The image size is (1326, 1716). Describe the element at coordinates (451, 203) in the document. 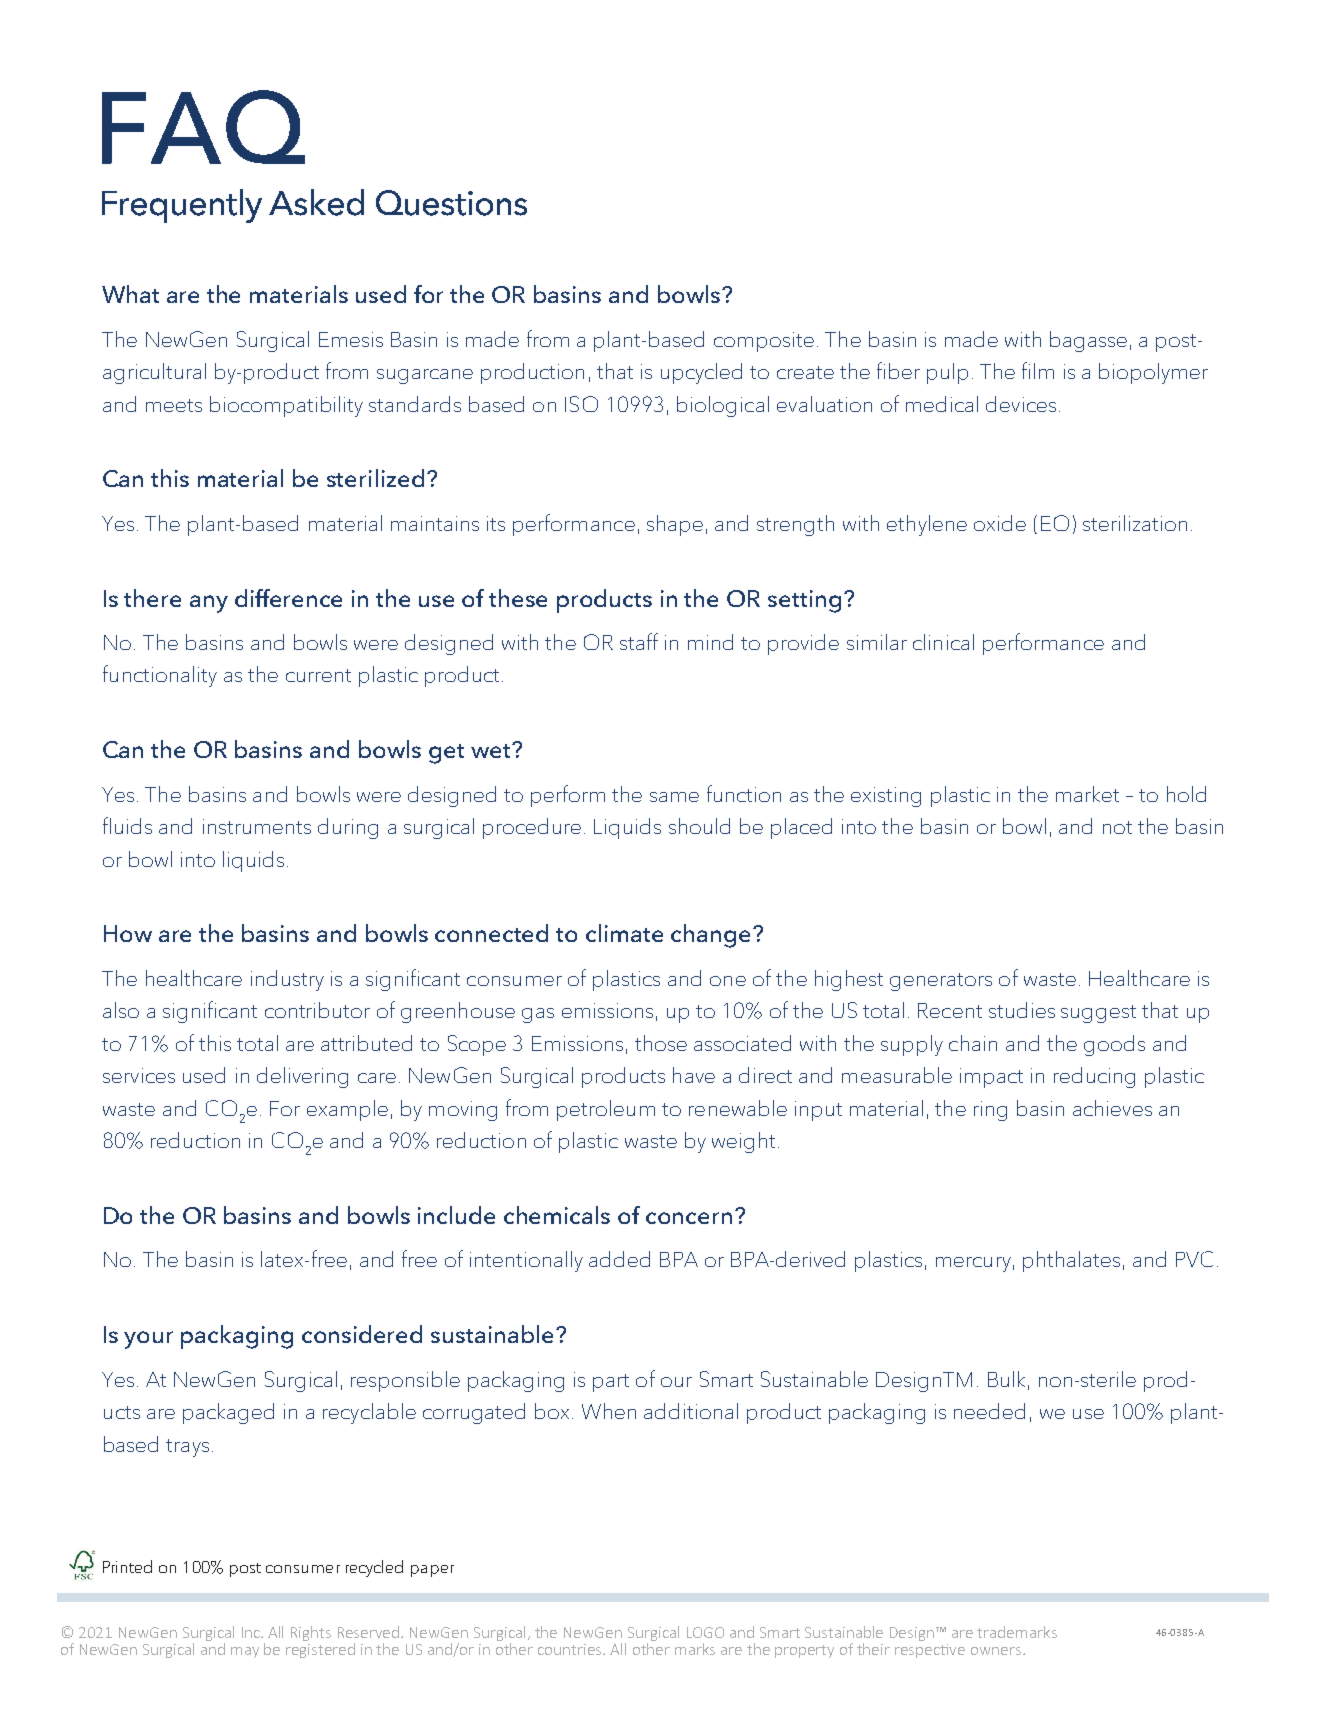

I see `Questions` at that location.
